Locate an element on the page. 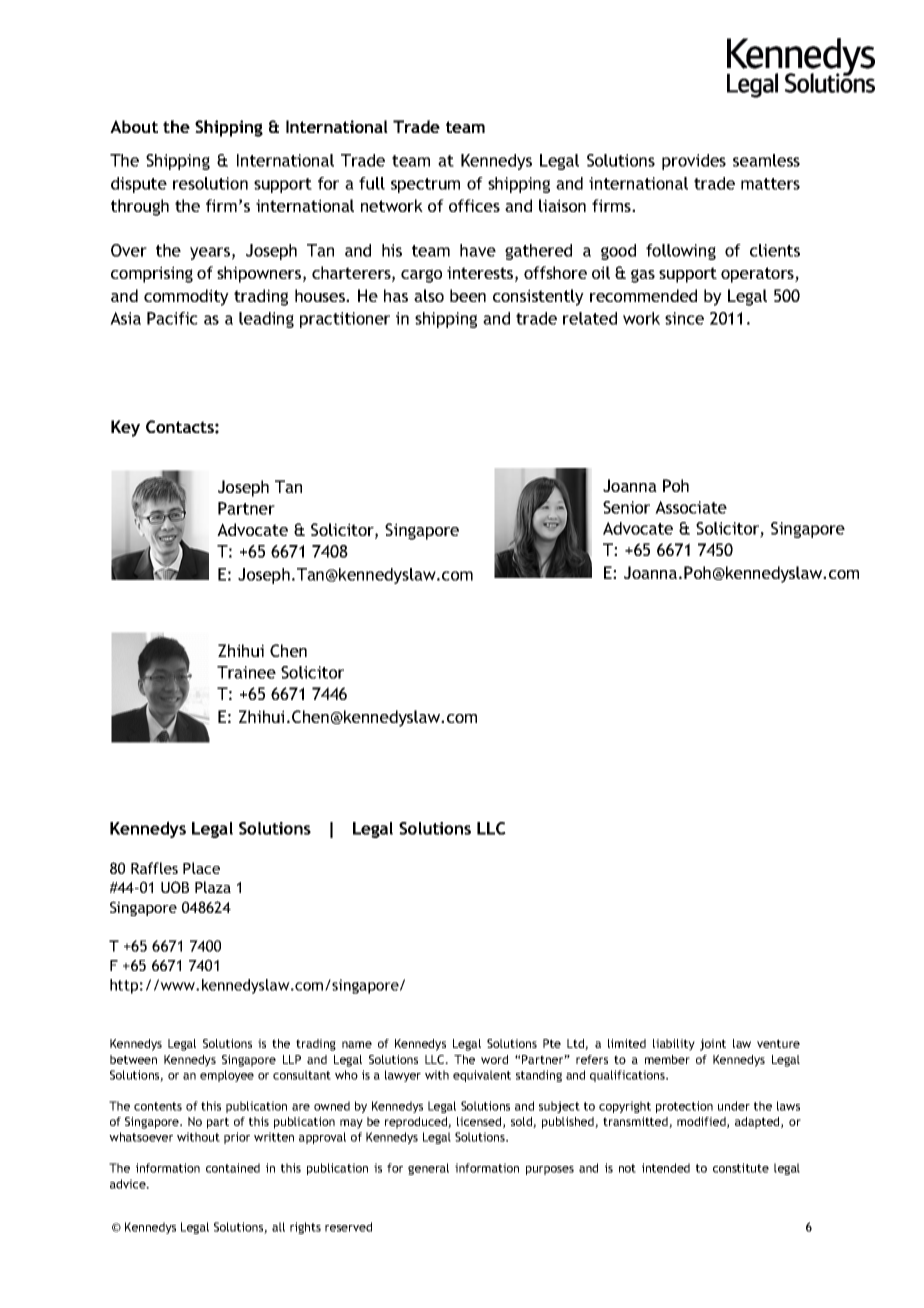  Senior is located at coordinates (626, 507).
